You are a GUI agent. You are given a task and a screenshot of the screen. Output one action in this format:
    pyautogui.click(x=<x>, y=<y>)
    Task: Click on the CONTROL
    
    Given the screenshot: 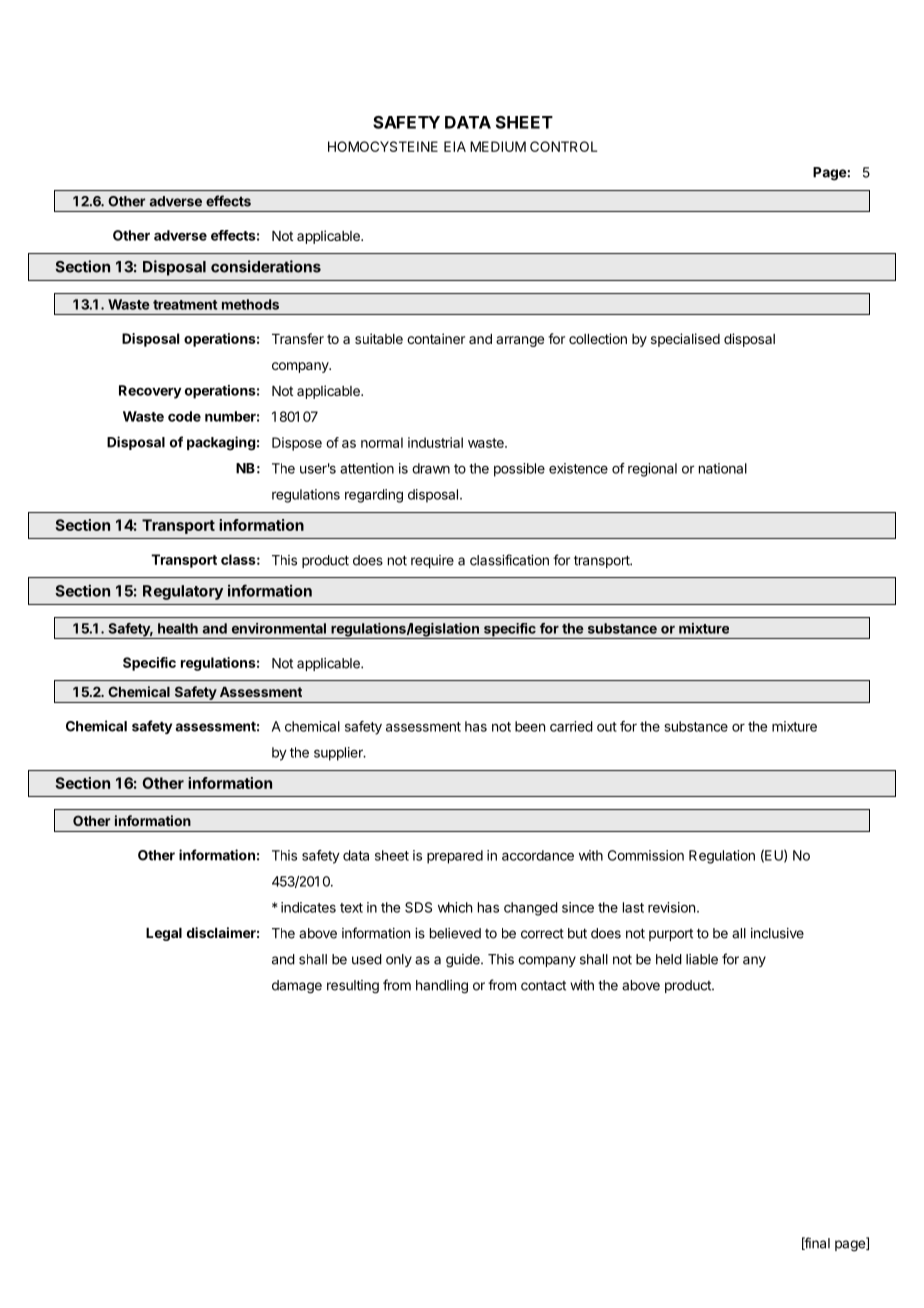 What is the action you would take?
    pyautogui.click(x=563, y=146)
